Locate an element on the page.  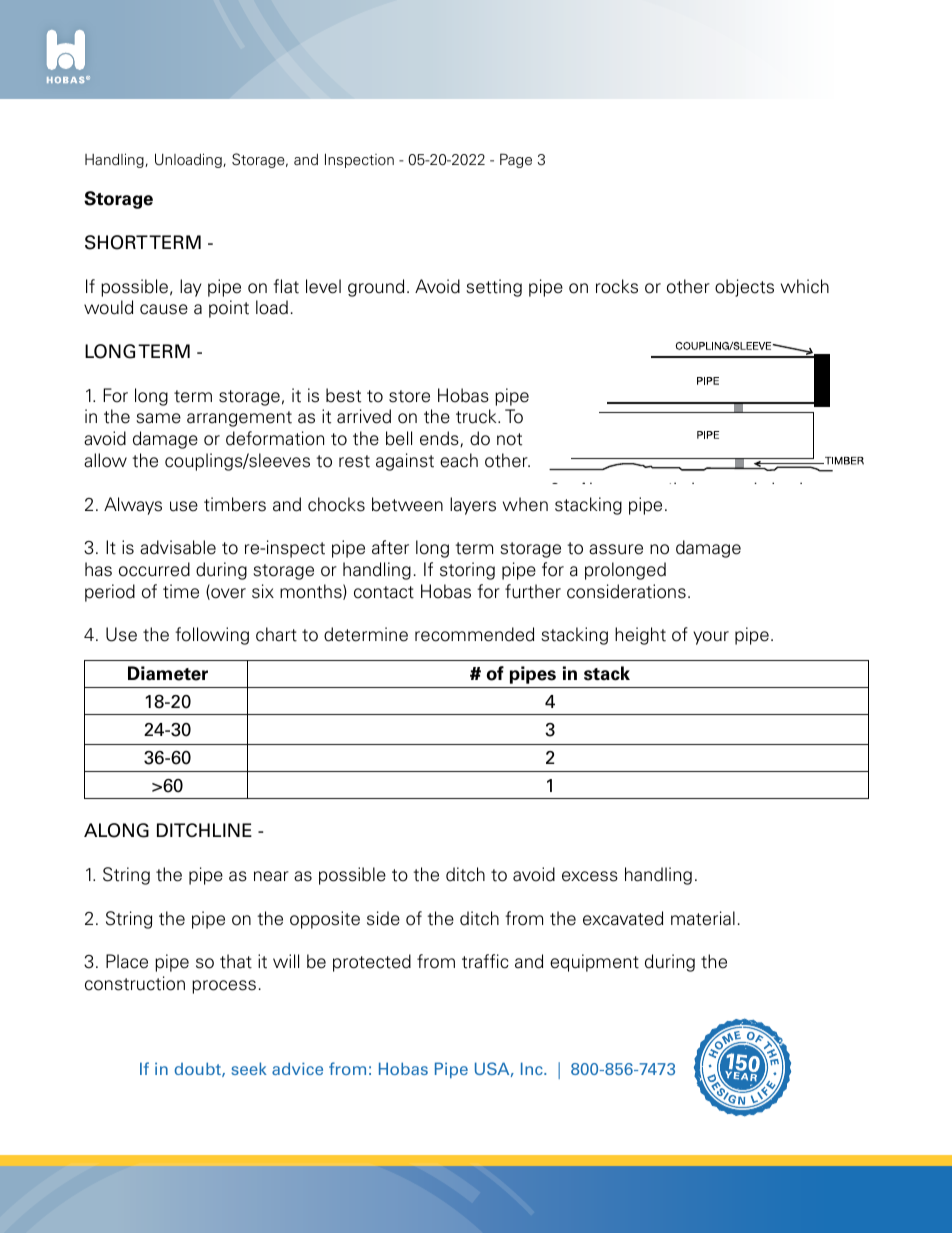
flipping is located at coordinates (248, 711).
